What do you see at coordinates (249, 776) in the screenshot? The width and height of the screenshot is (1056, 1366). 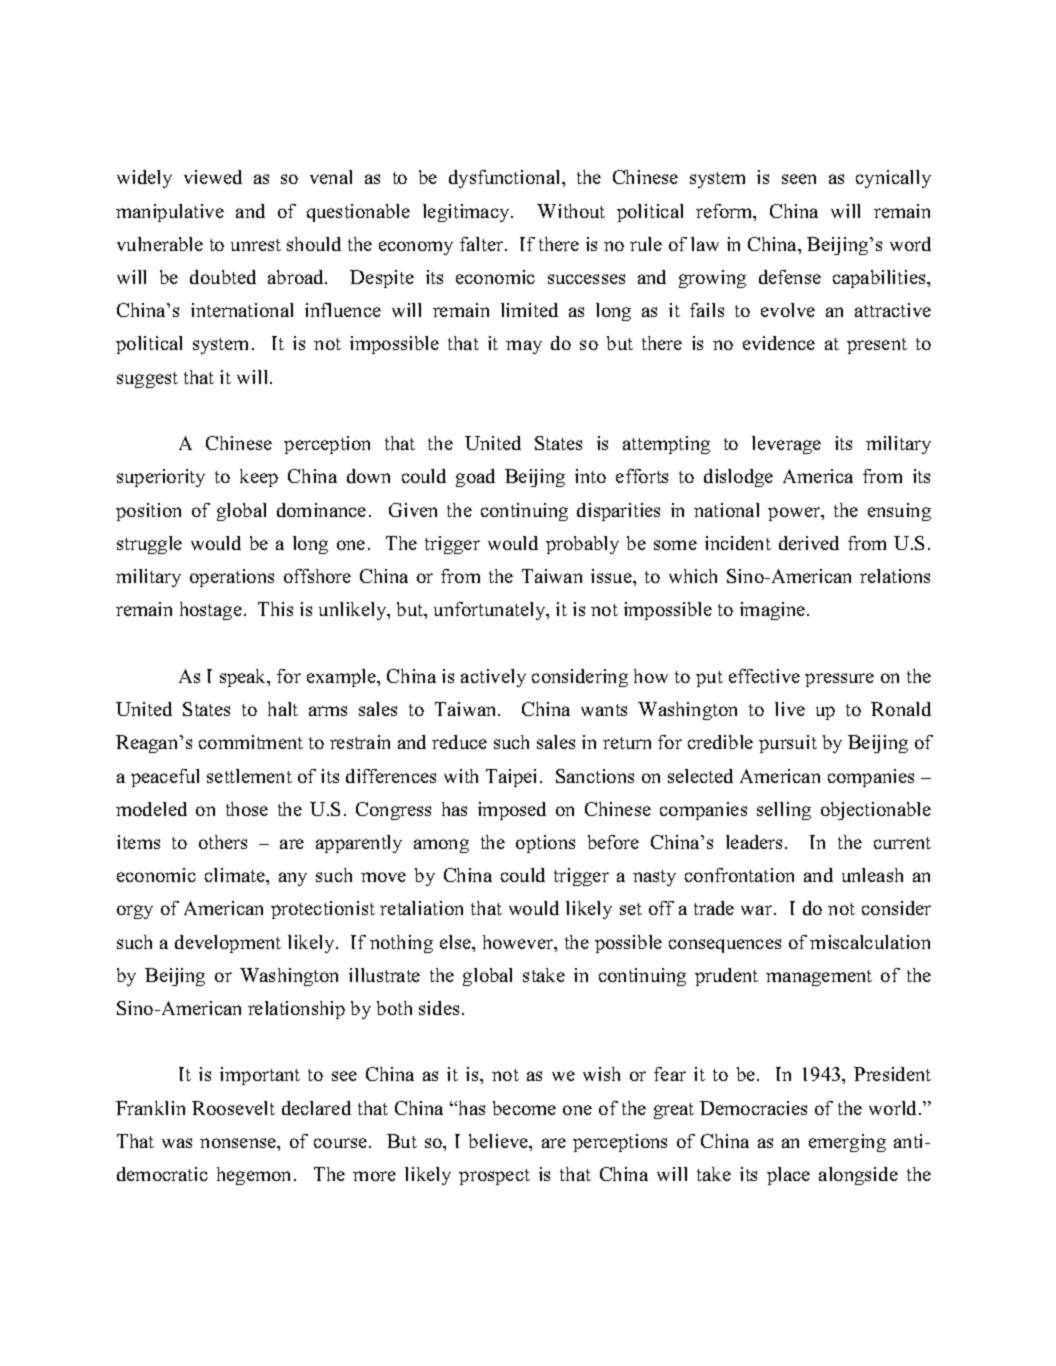 I see `settlement` at bounding box center [249, 776].
